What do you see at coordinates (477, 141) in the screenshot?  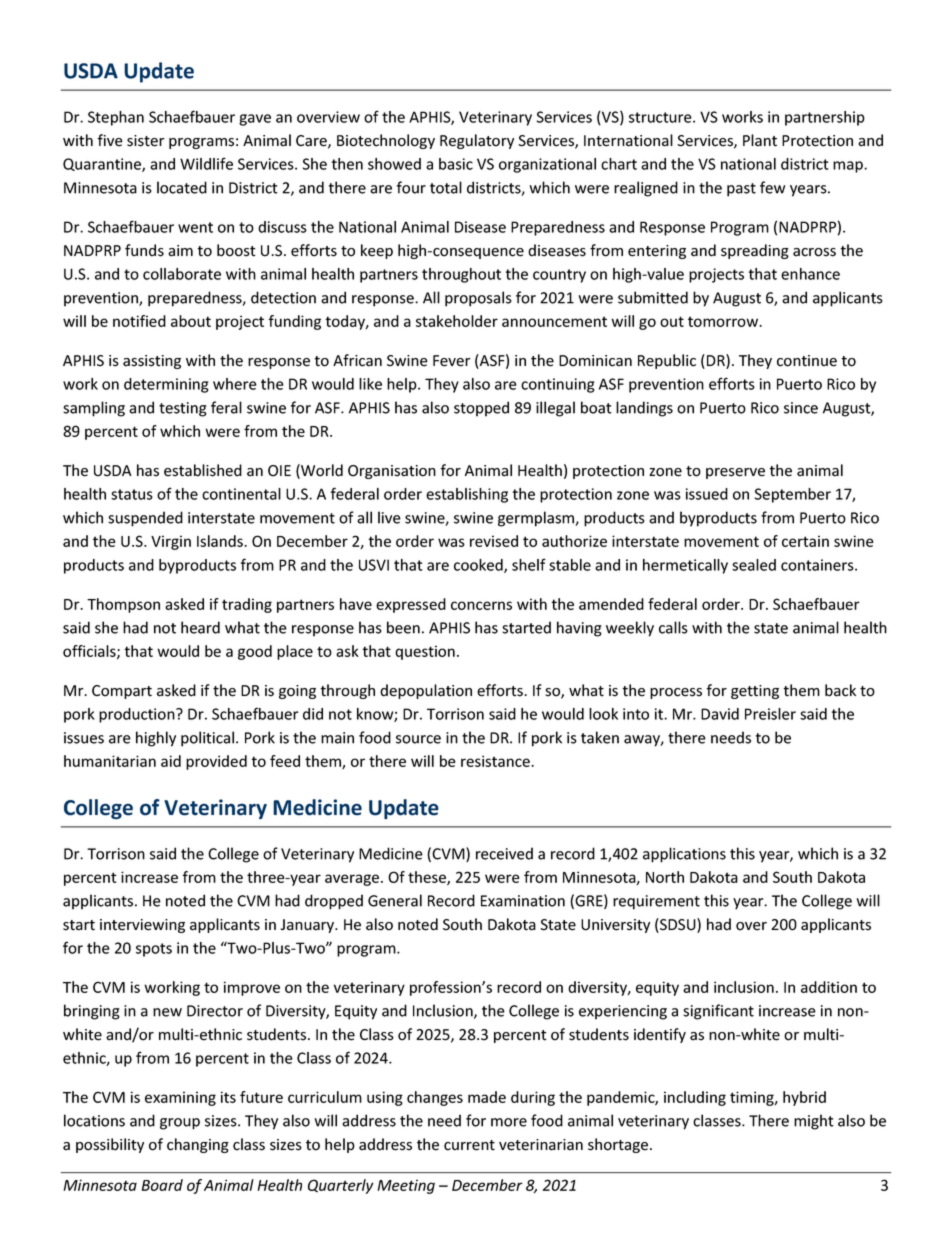 I see `Regulatory` at bounding box center [477, 141].
